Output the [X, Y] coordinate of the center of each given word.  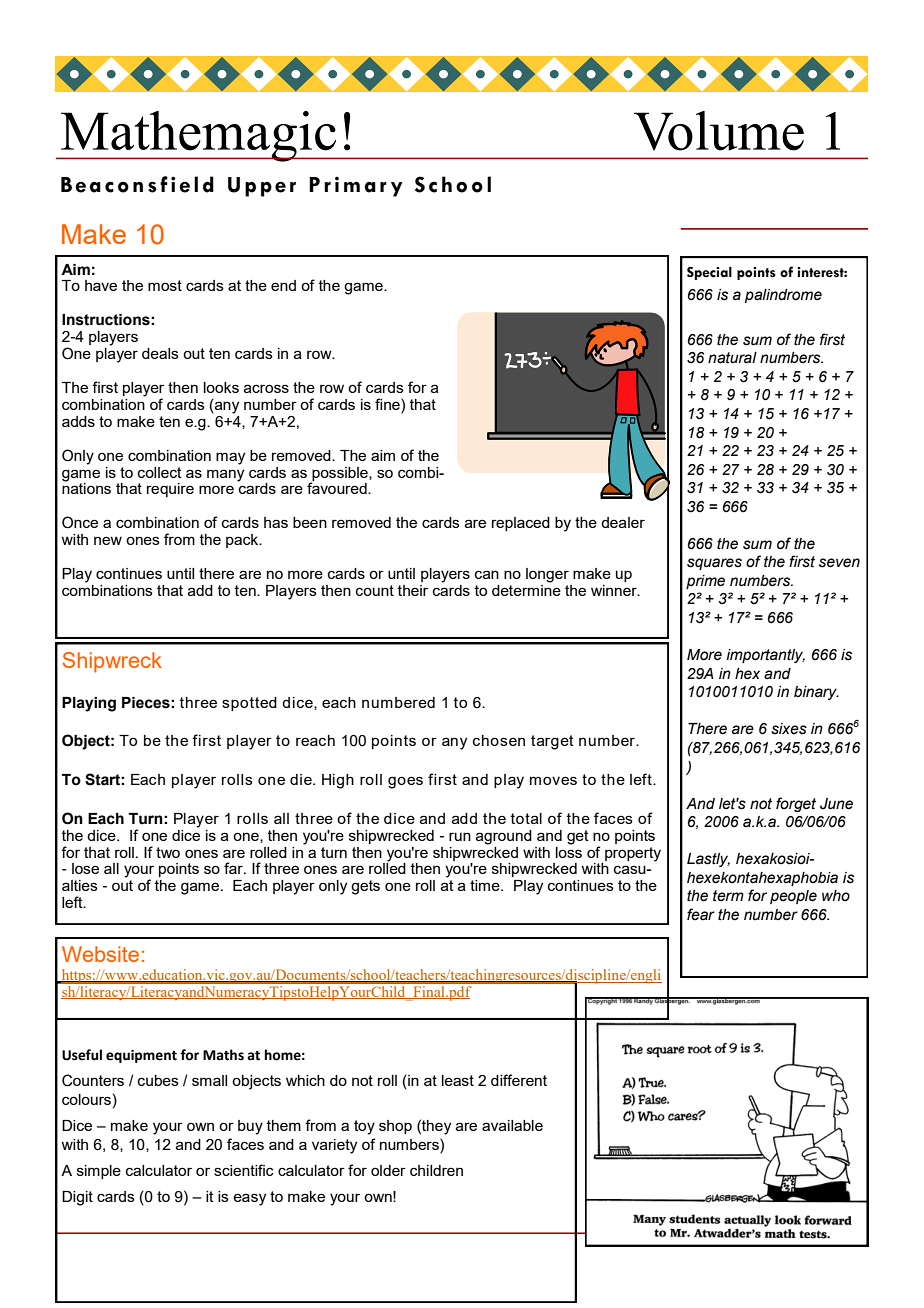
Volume [719, 131]
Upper [262, 187]
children [436, 1170]
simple [99, 1172]
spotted [249, 704]
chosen [499, 740]
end [283, 285]
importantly [765, 656]
